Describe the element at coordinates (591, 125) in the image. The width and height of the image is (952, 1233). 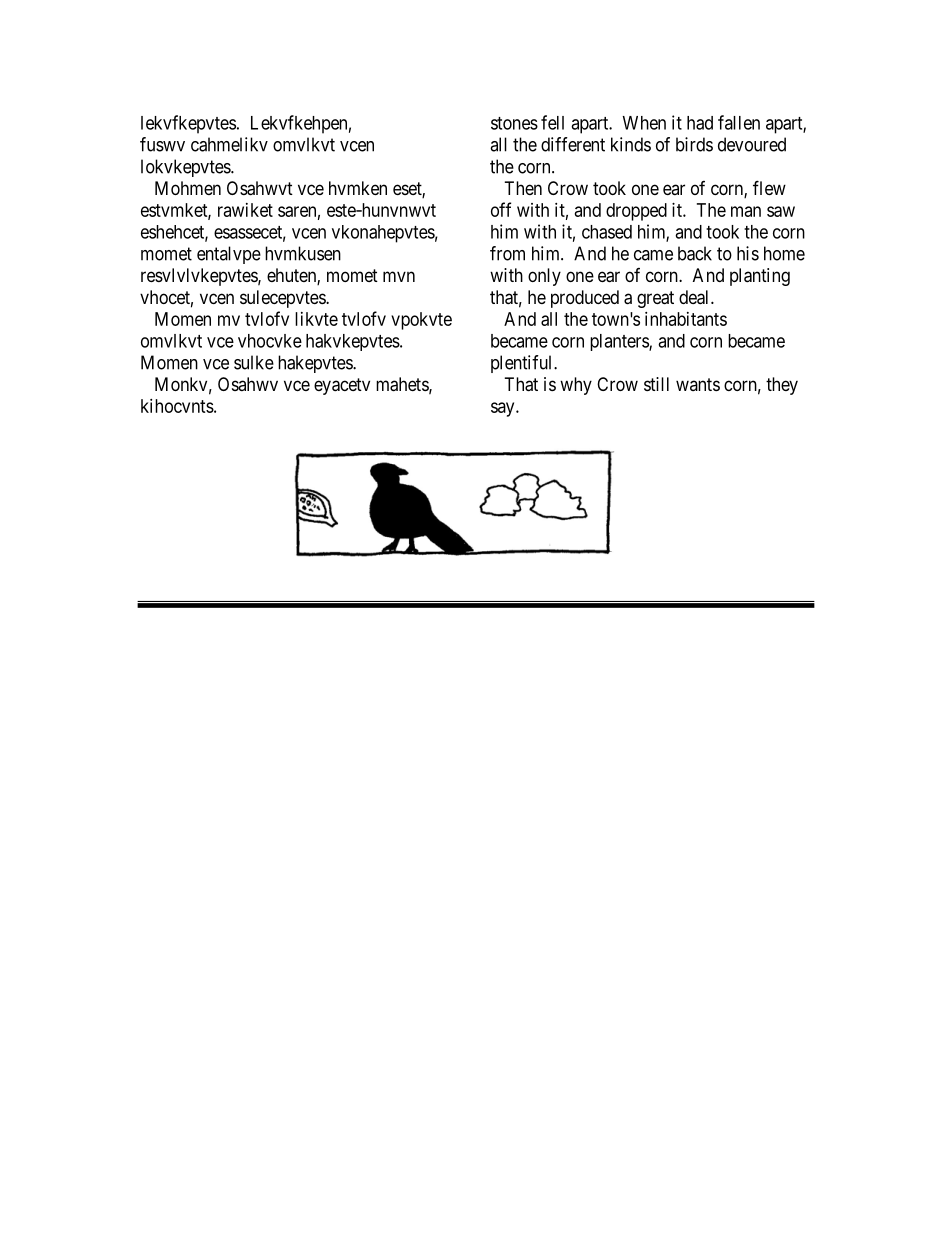
I see `apart` at that location.
